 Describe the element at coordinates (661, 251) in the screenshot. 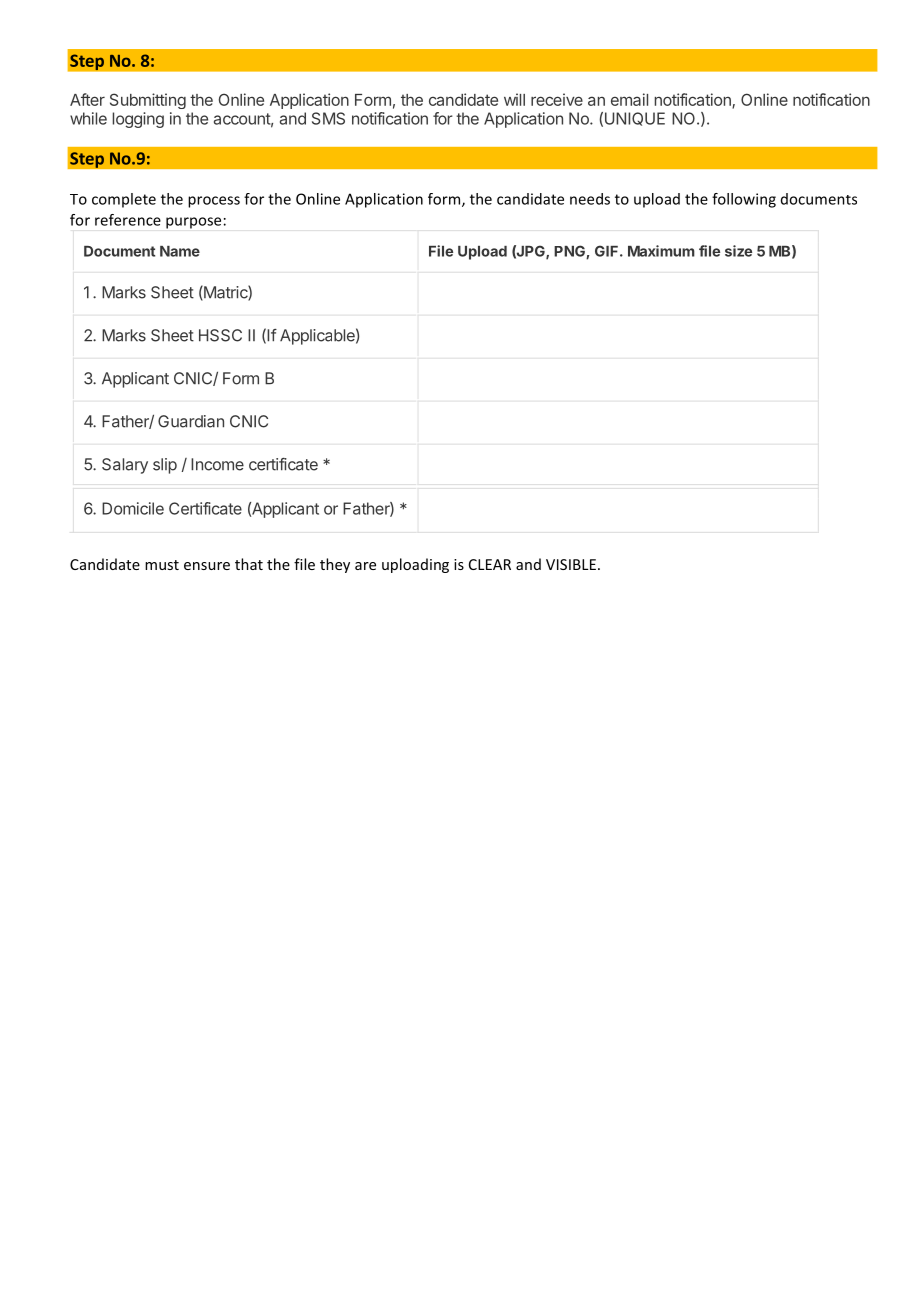

I see `Maximum` at that location.
